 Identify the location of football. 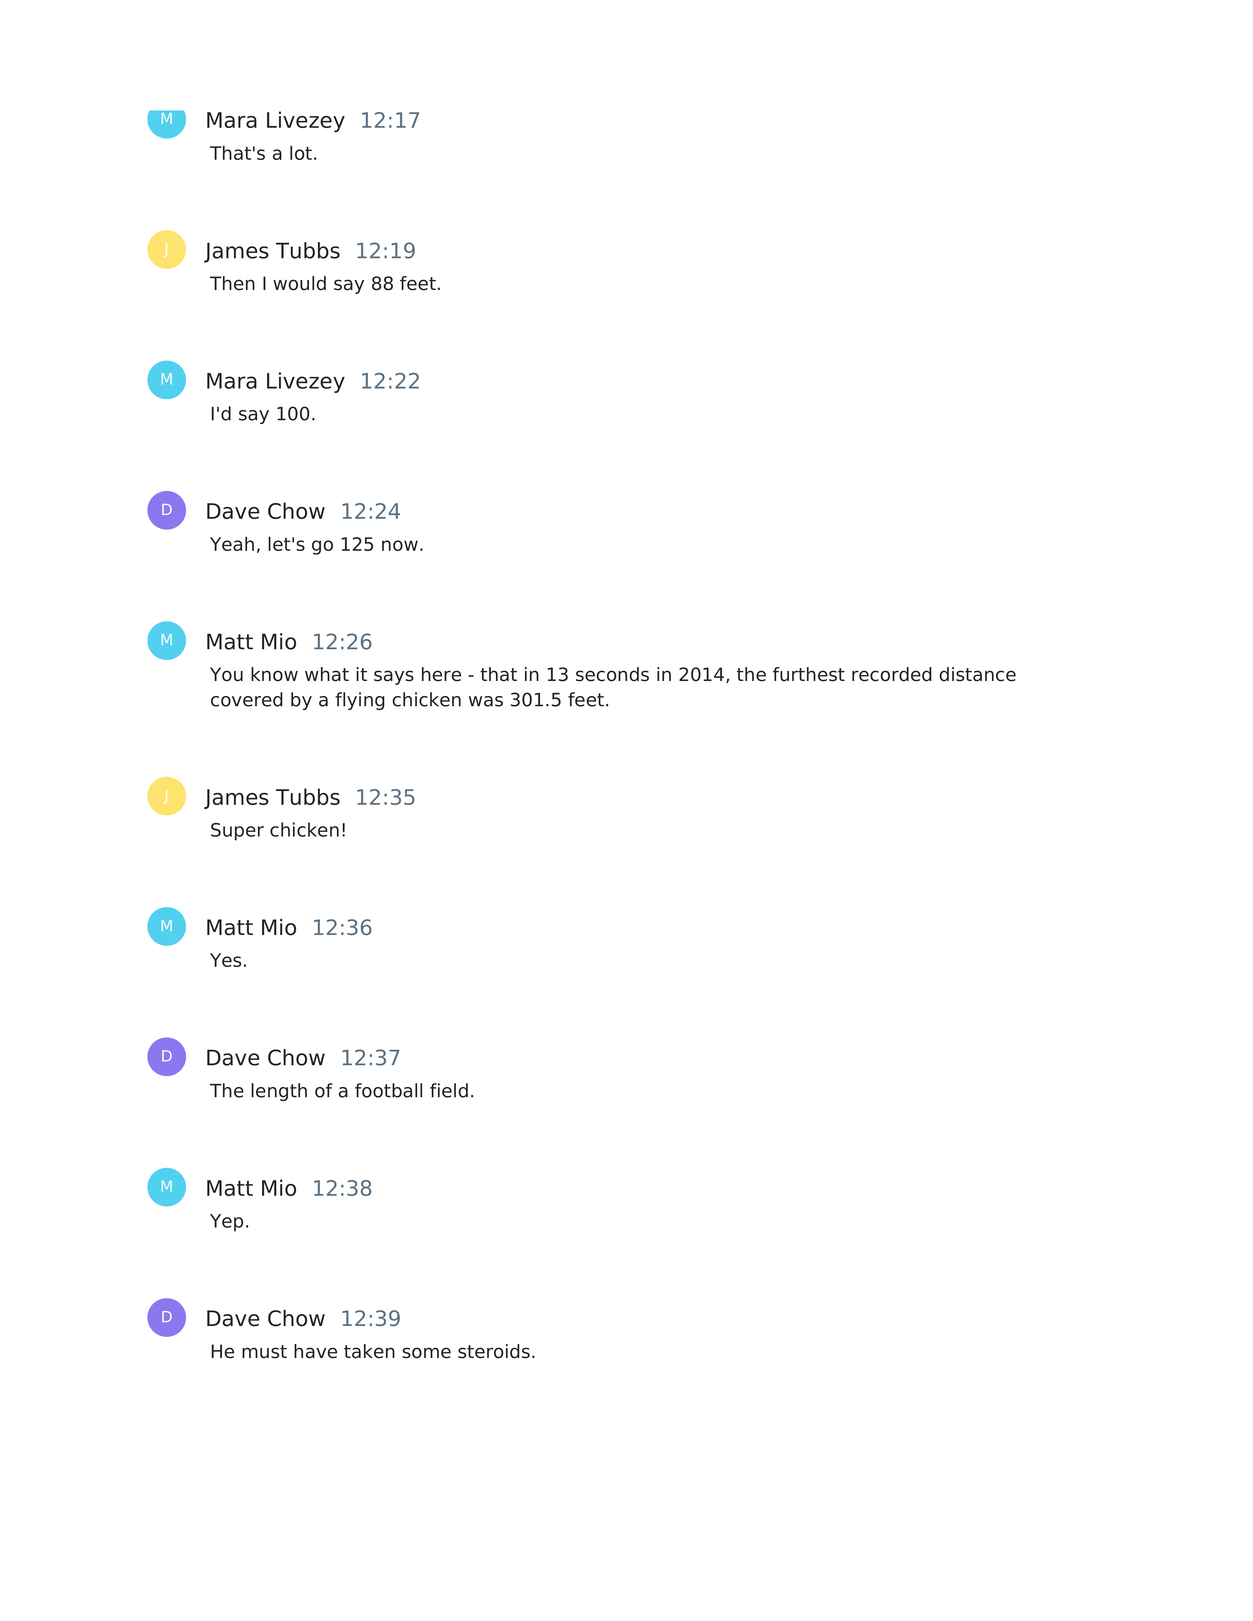
(388, 1090).
